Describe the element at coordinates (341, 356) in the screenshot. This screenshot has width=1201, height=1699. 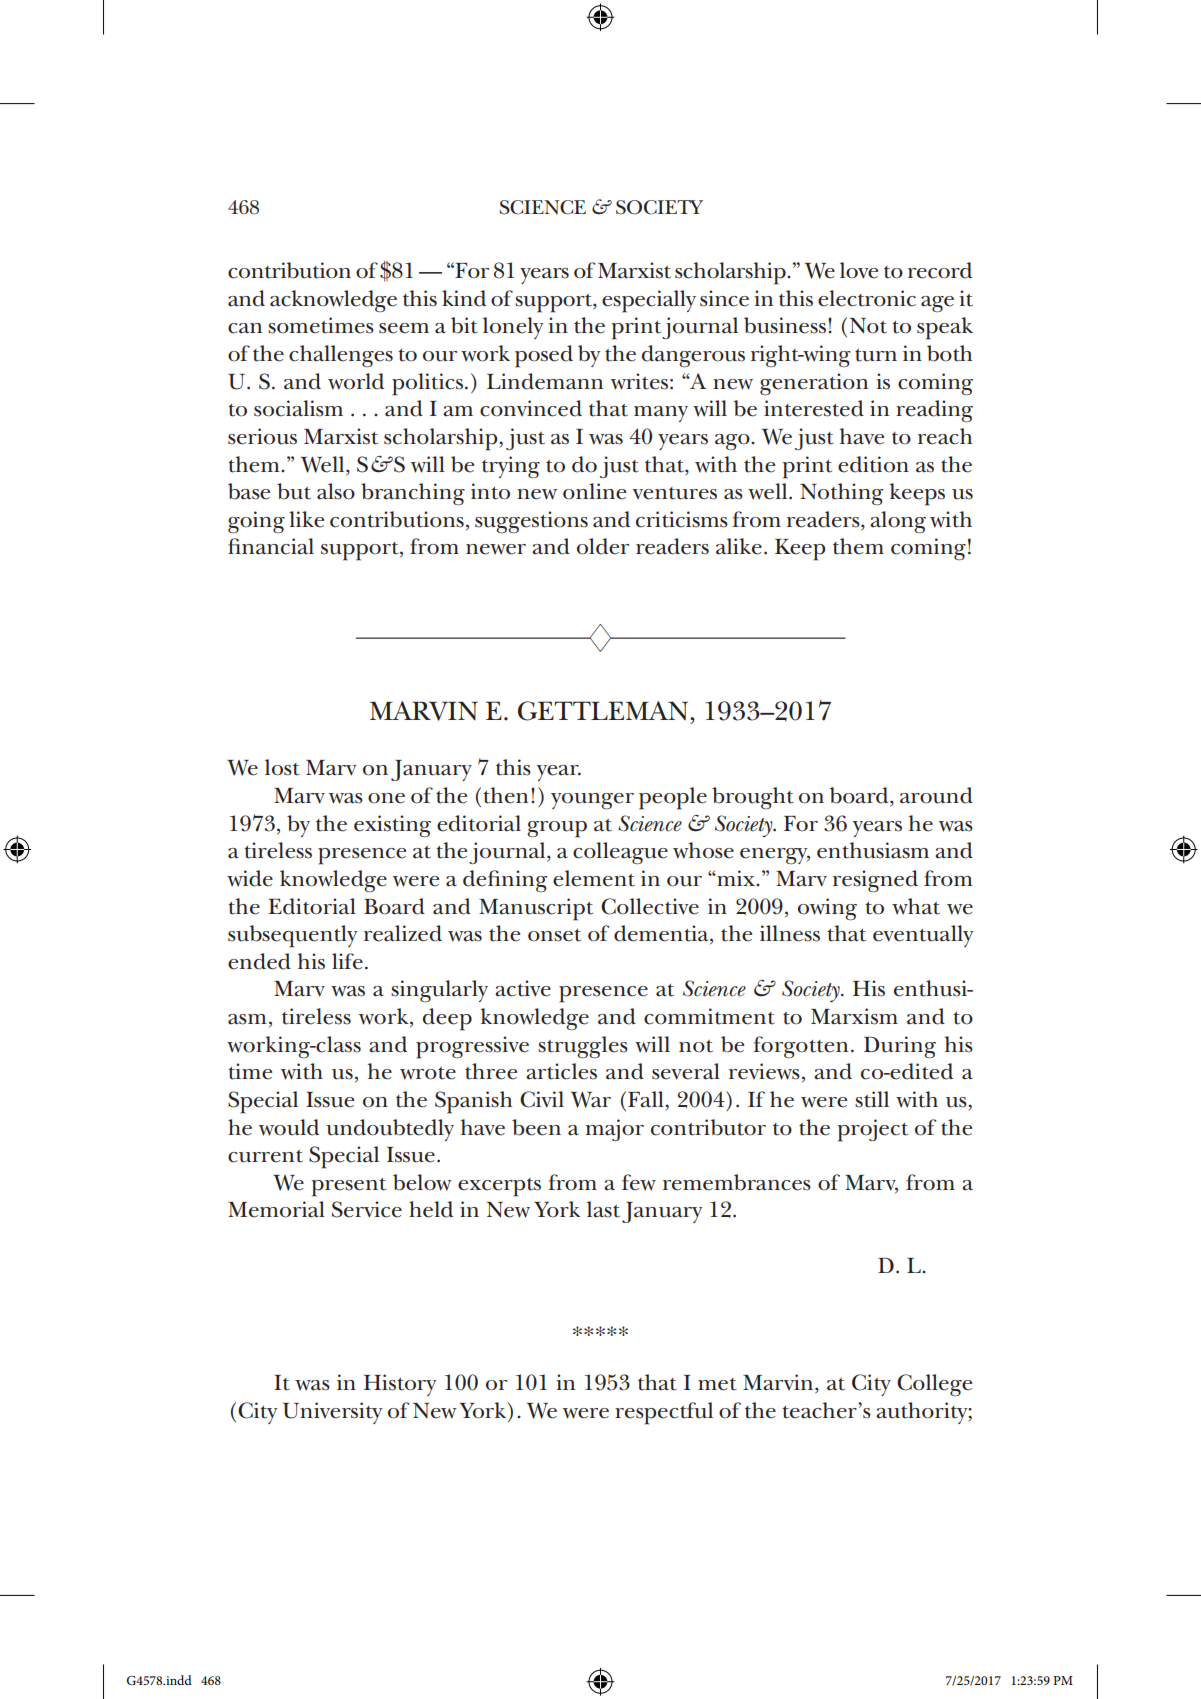
I see `challenges` at that location.
